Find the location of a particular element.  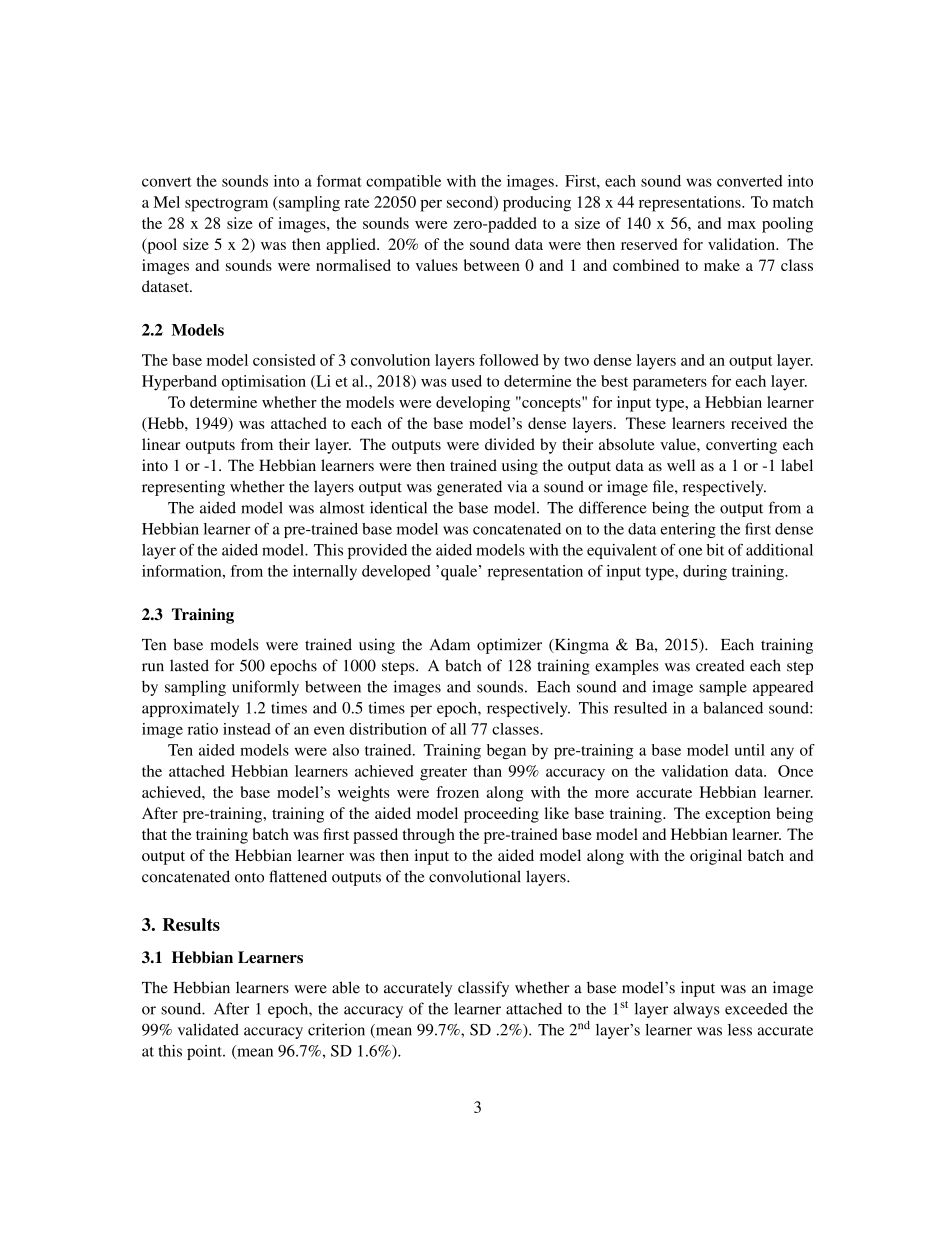

validated is located at coordinates (208, 1029).
